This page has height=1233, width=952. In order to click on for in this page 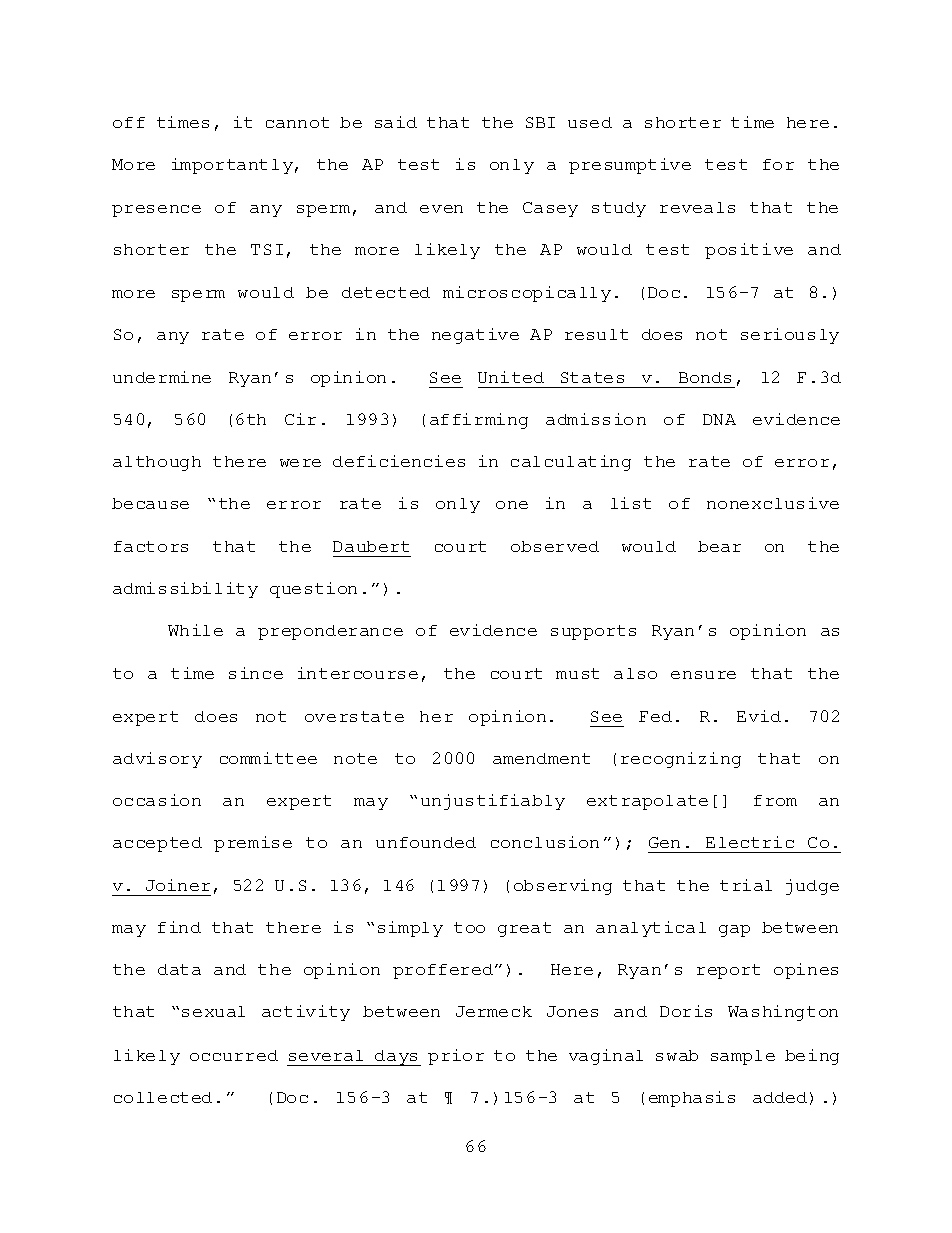, I will do `click(778, 164)`.
